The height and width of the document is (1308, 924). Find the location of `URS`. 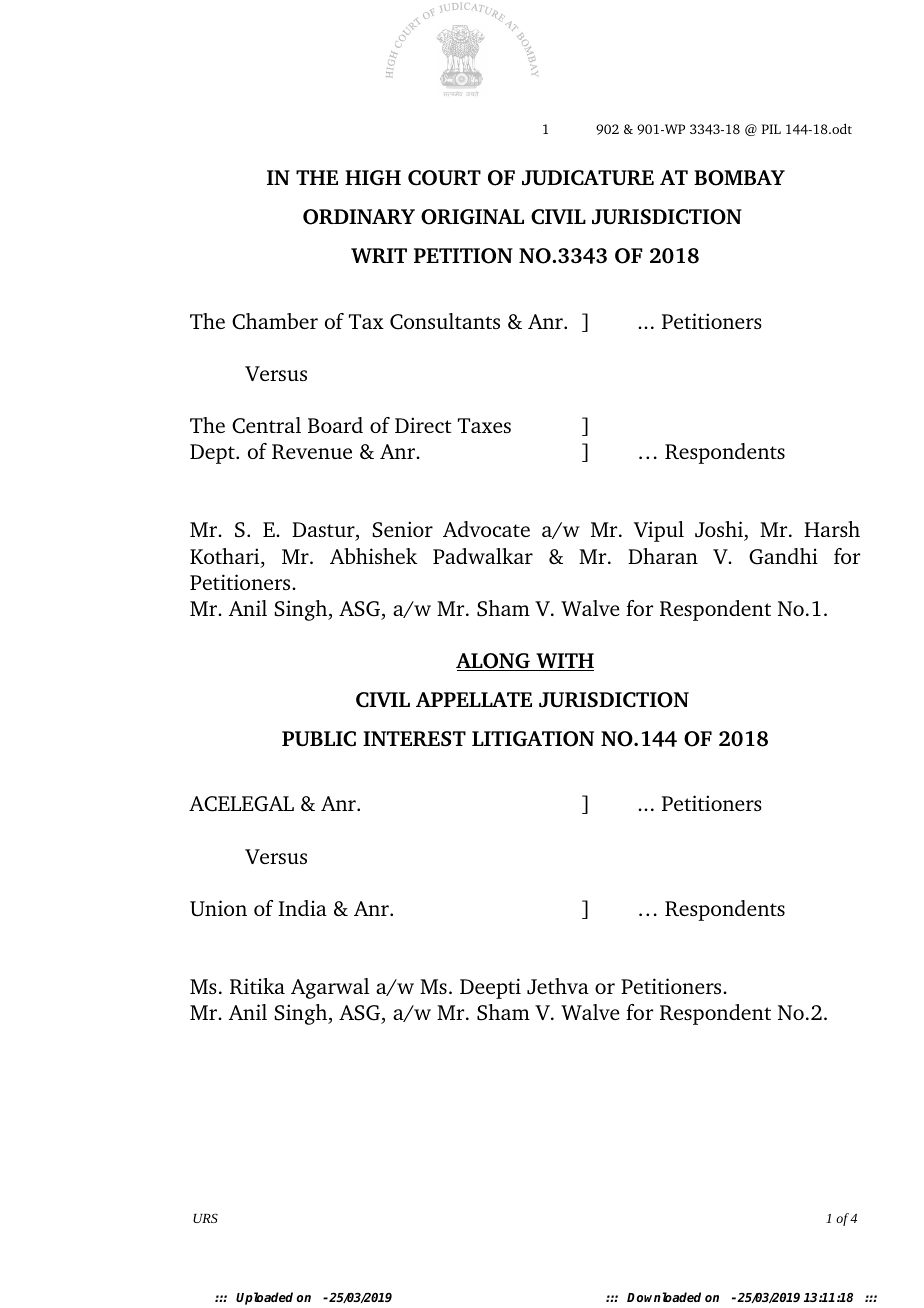

URS is located at coordinates (205, 1218).
